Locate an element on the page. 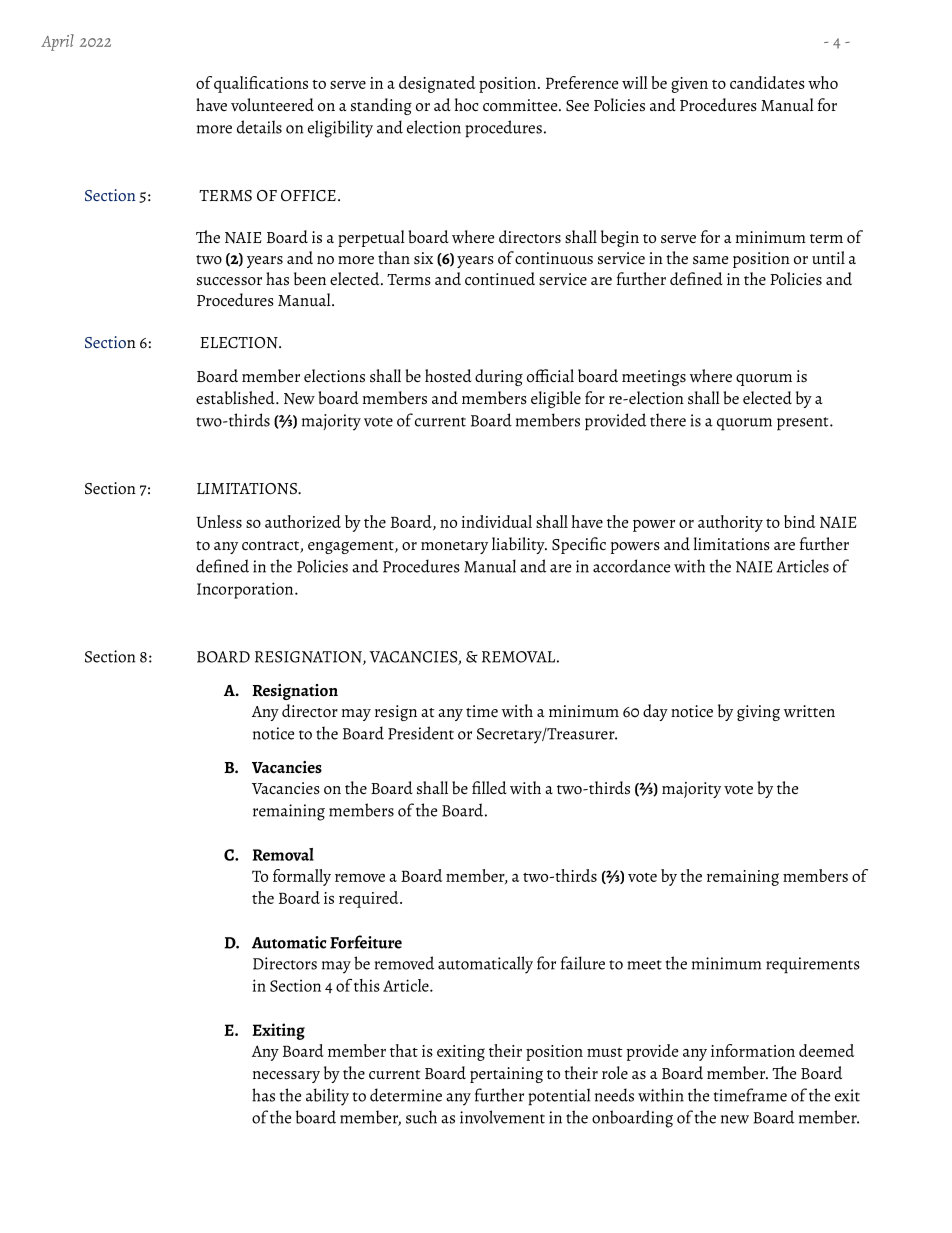  April is located at coordinates (57, 42).
